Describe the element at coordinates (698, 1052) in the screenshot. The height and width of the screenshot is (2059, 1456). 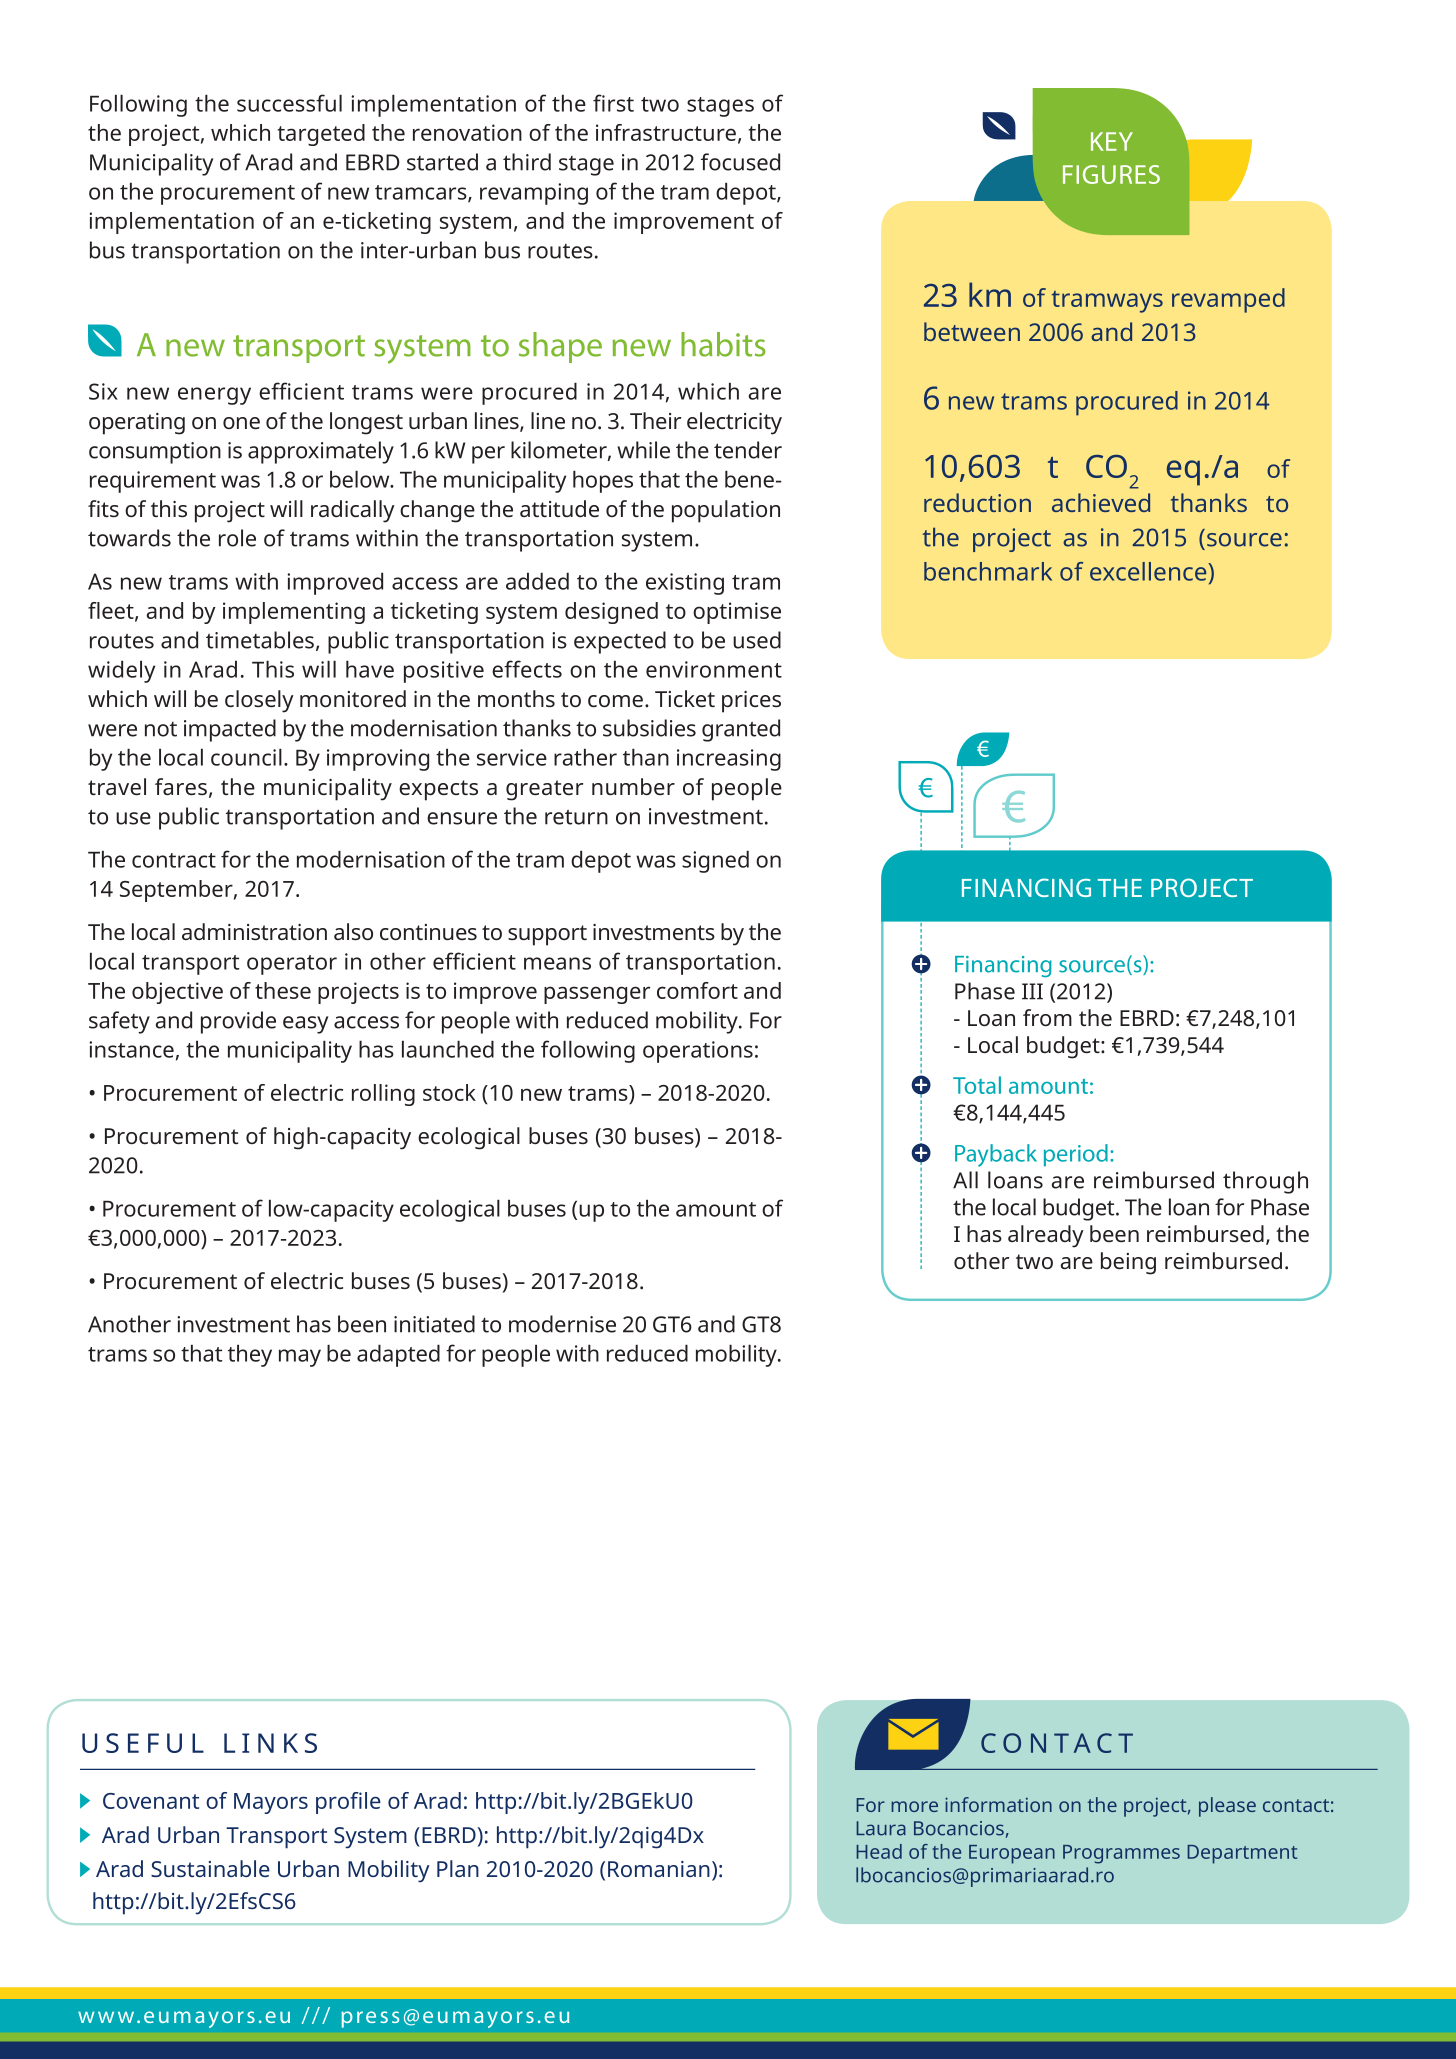
I see `operations` at that location.
